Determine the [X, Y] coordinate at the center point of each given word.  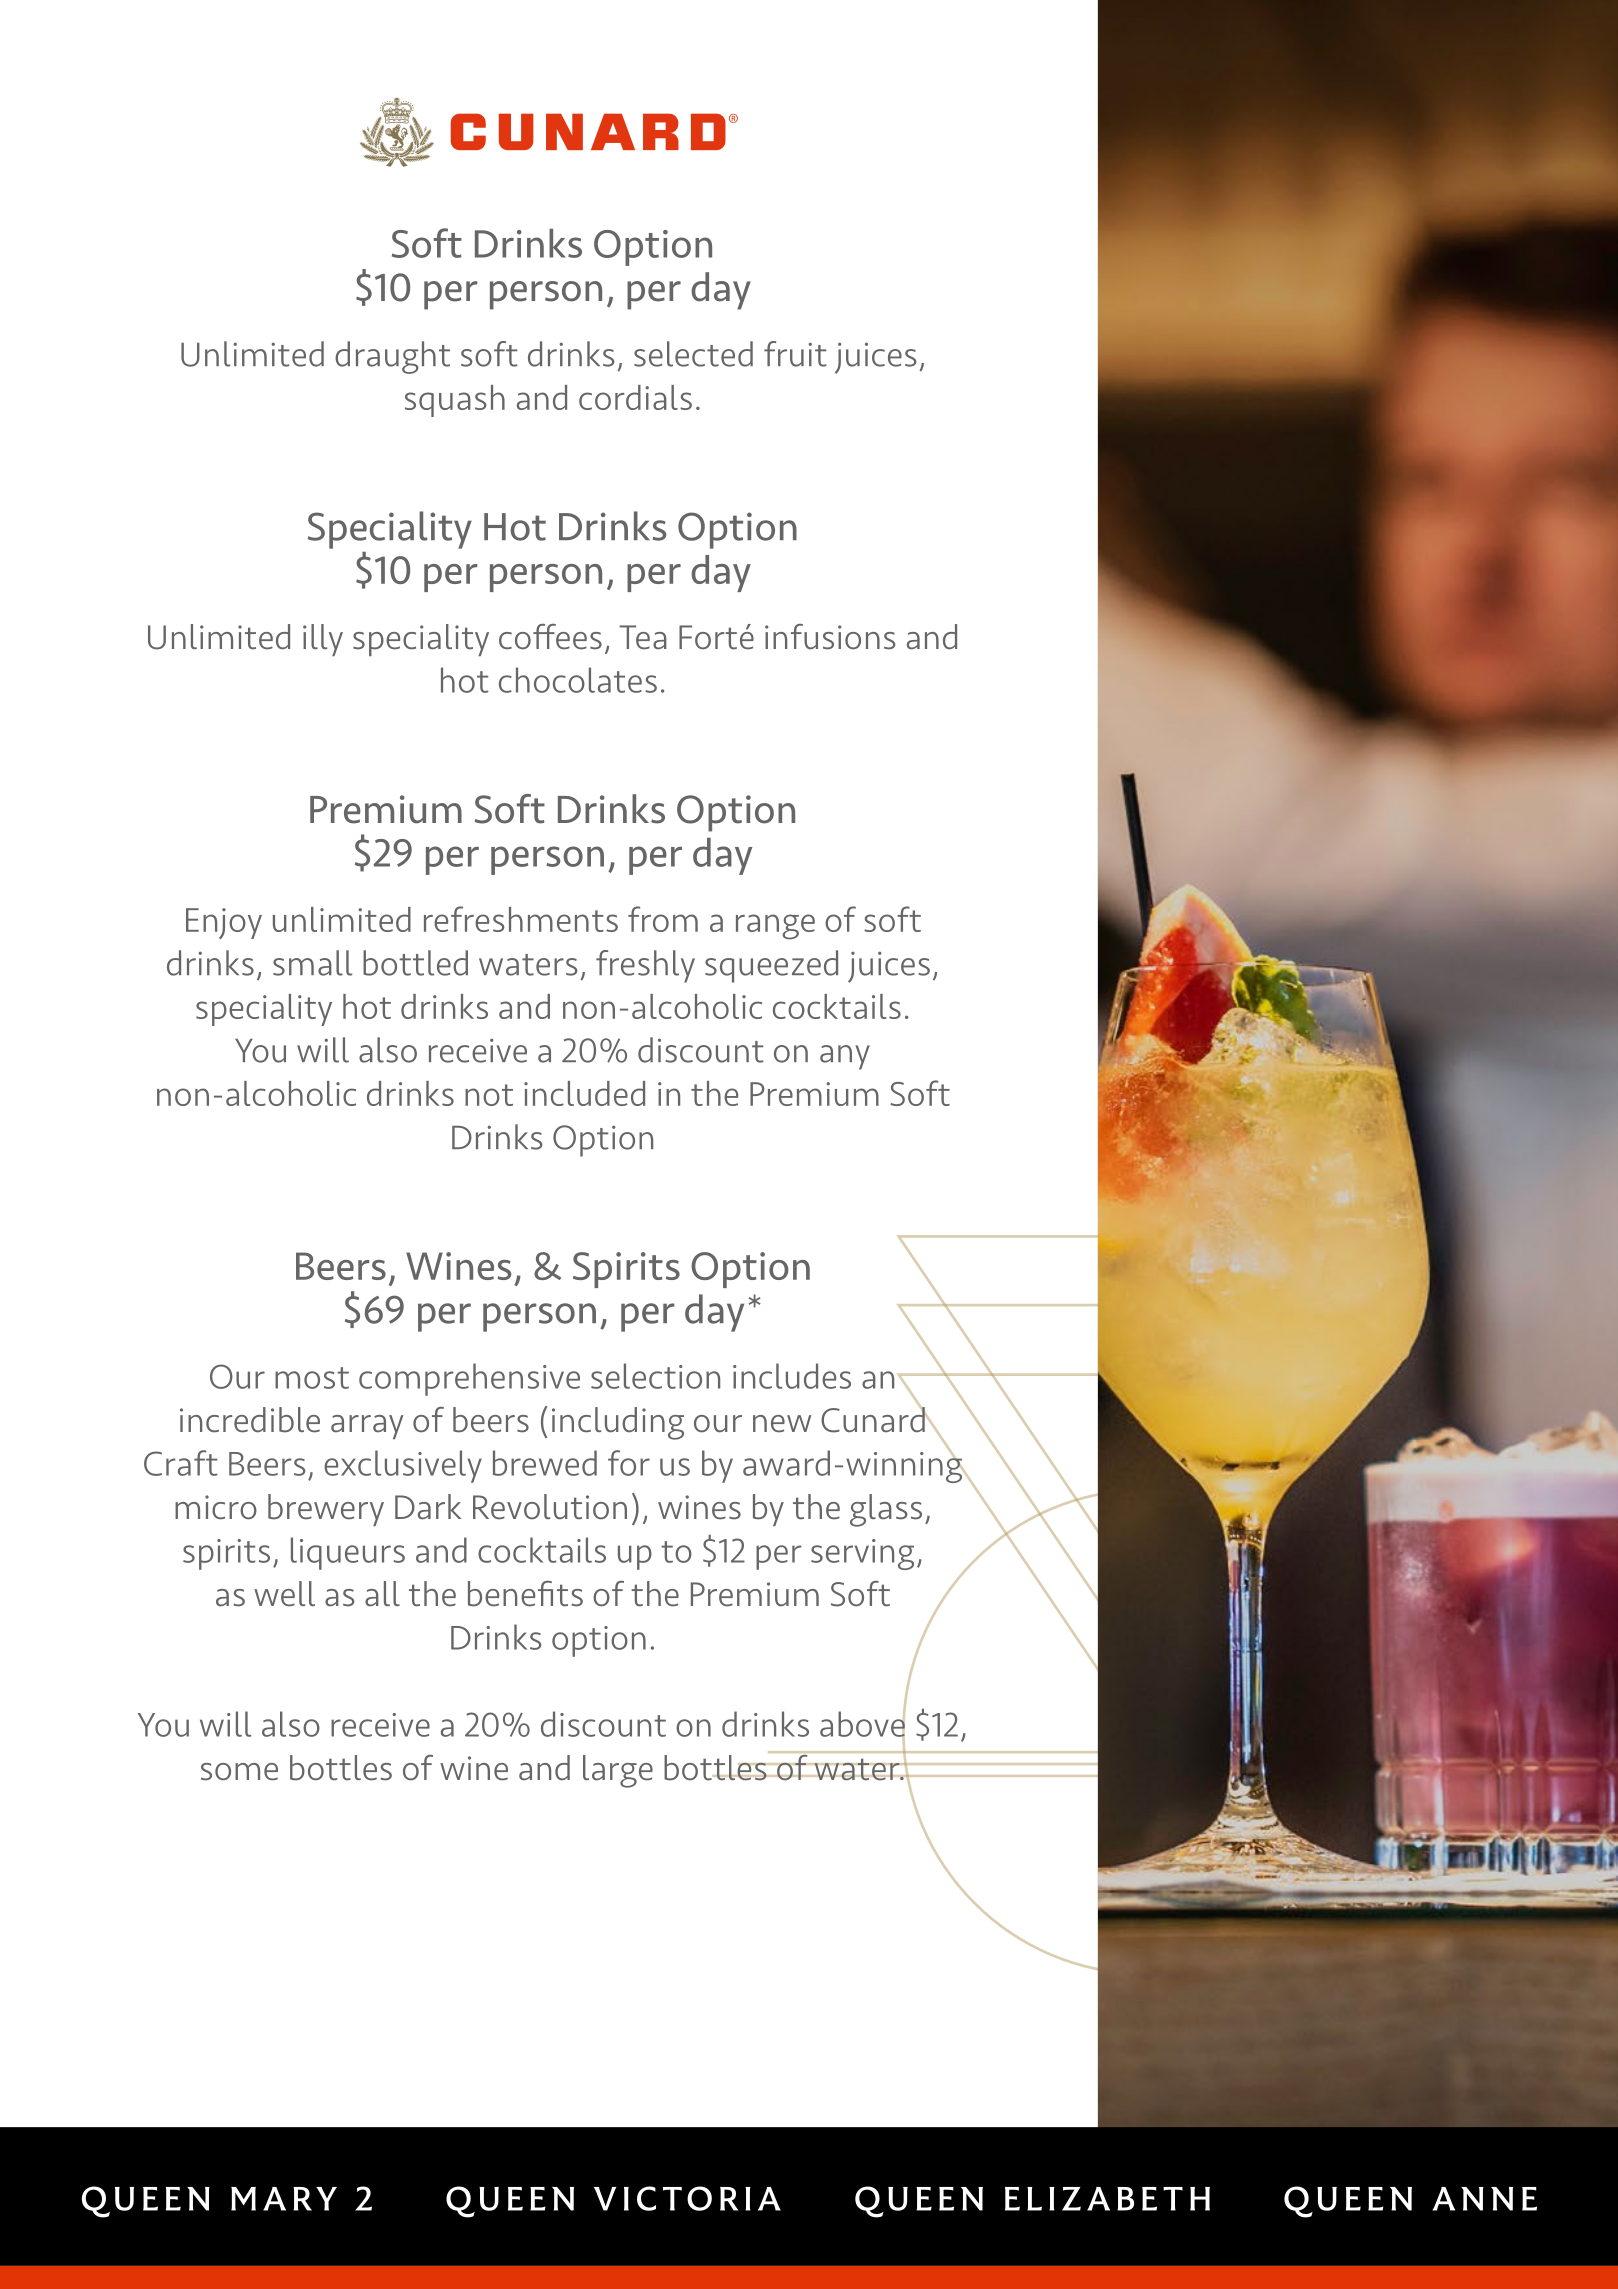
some [239, 1772]
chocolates [578, 680]
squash [455, 401]
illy [323, 640]
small [312, 963]
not [489, 1095]
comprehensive [469, 1379]
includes [792, 1376]
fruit [795, 354]
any [845, 1057]
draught [392, 357]
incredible [250, 1420]
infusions [830, 637]
